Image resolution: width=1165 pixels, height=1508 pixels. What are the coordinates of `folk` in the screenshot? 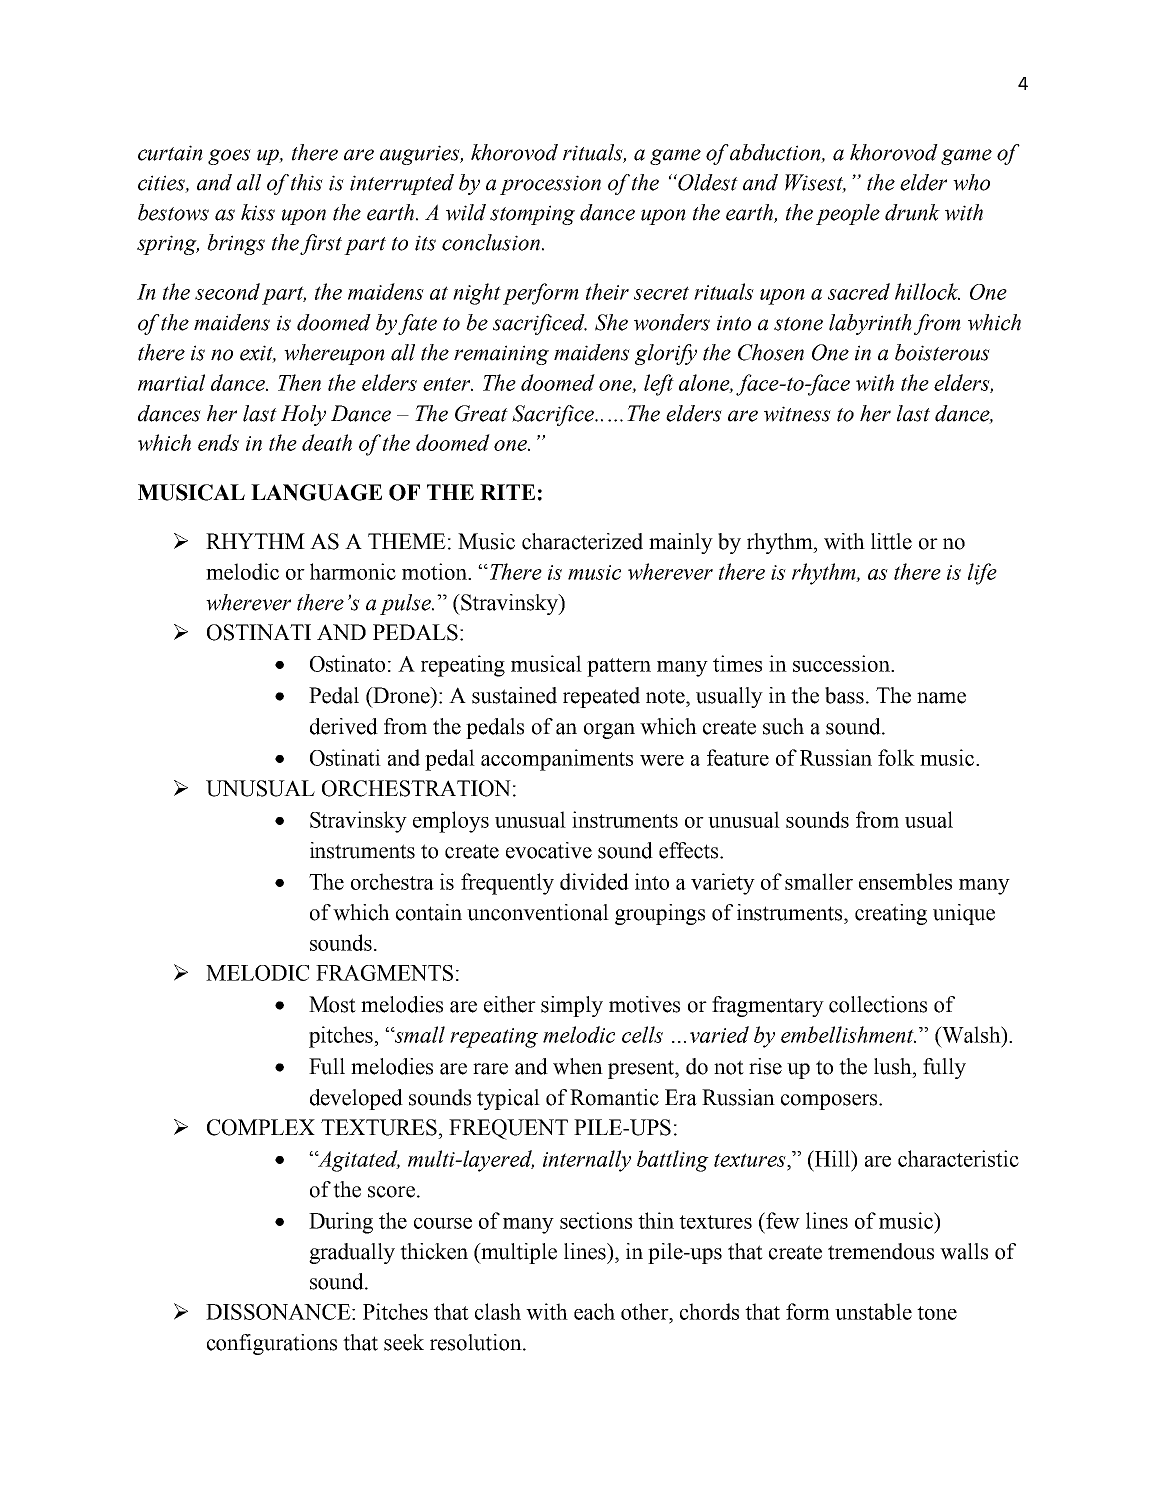 It's located at (896, 757).
